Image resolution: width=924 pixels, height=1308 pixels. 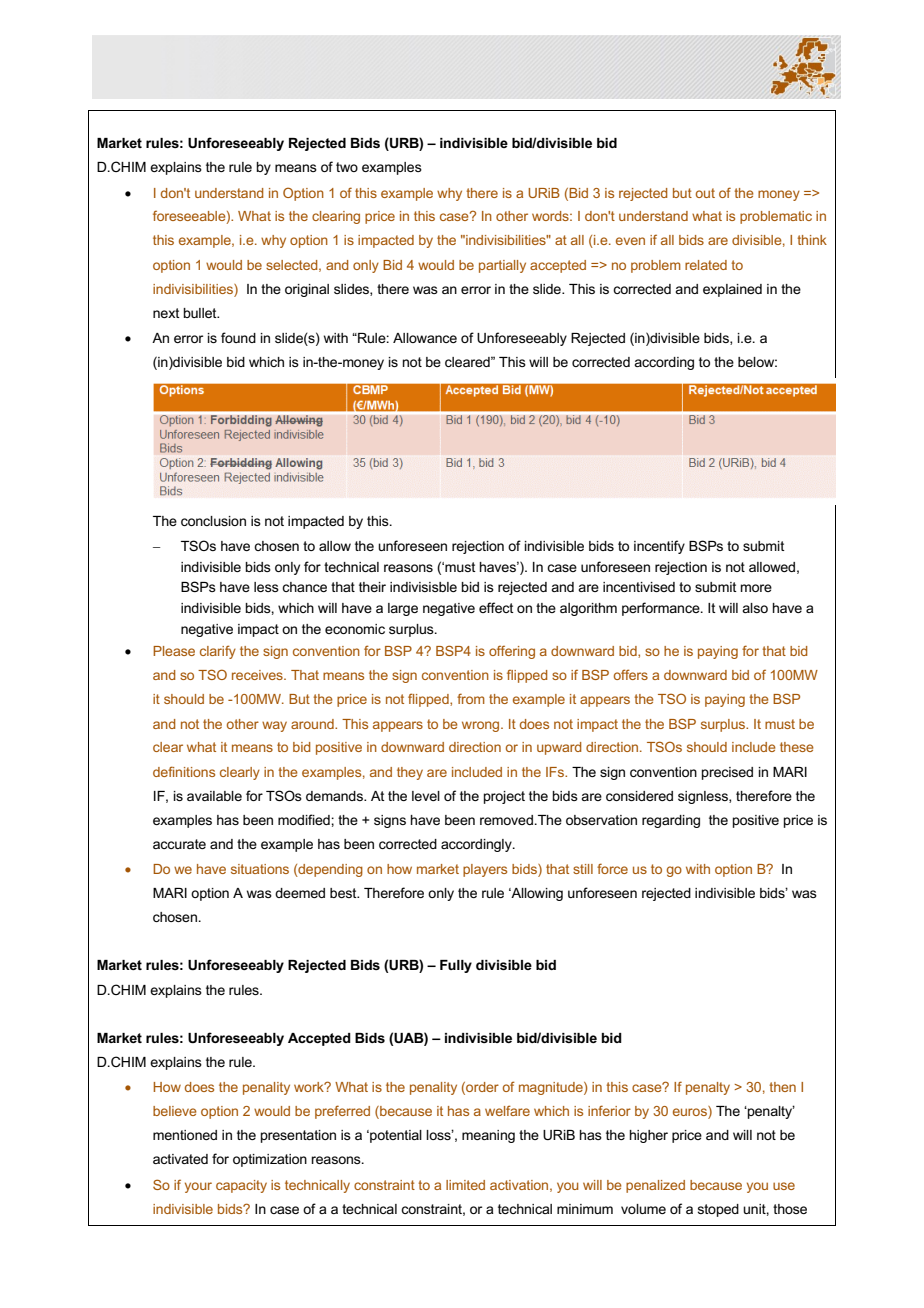 What do you see at coordinates (213, 521) in the screenshot?
I see `conclusion` at bounding box center [213, 521].
